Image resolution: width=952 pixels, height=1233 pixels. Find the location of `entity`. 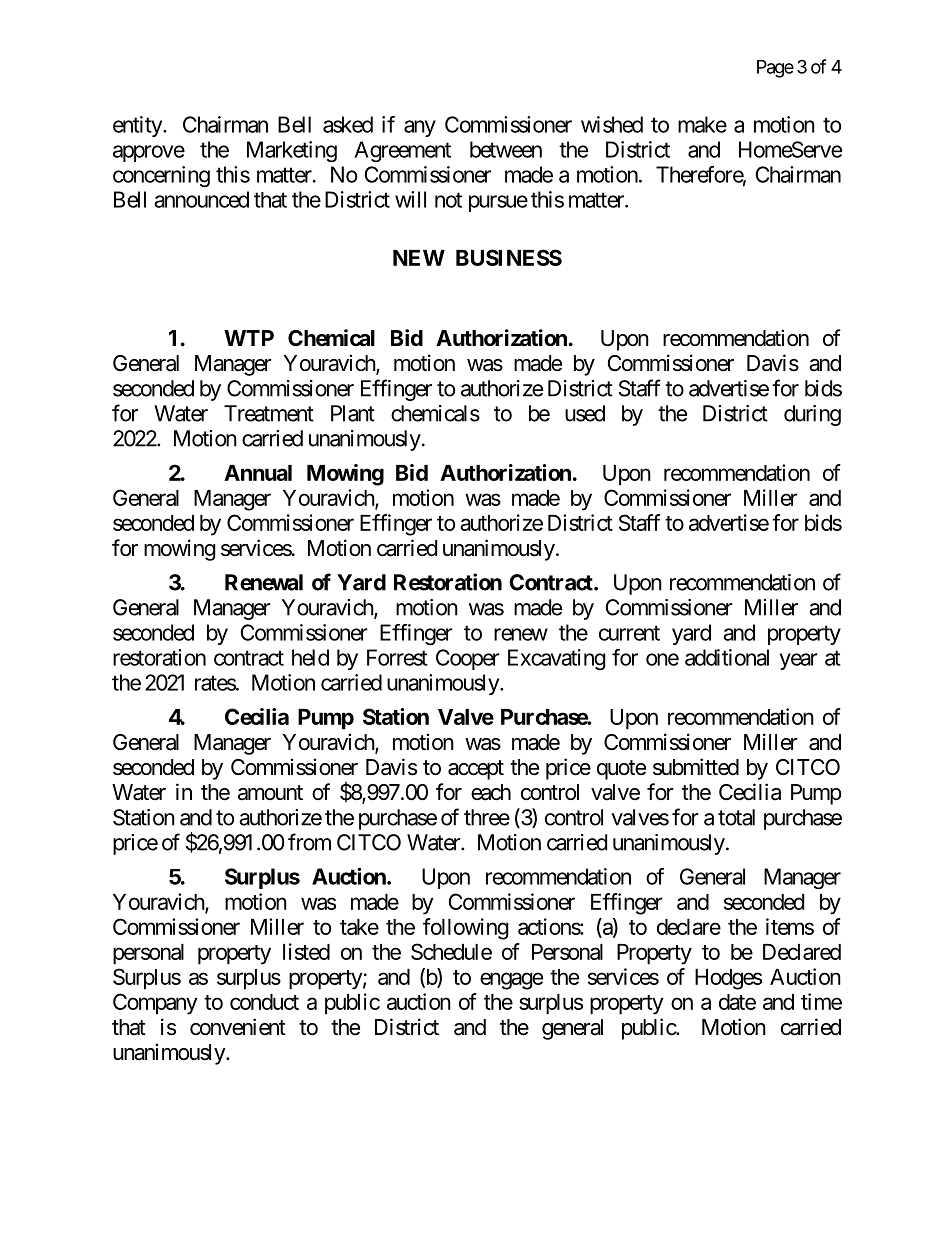

entity is located at coordinates (138, 126).
